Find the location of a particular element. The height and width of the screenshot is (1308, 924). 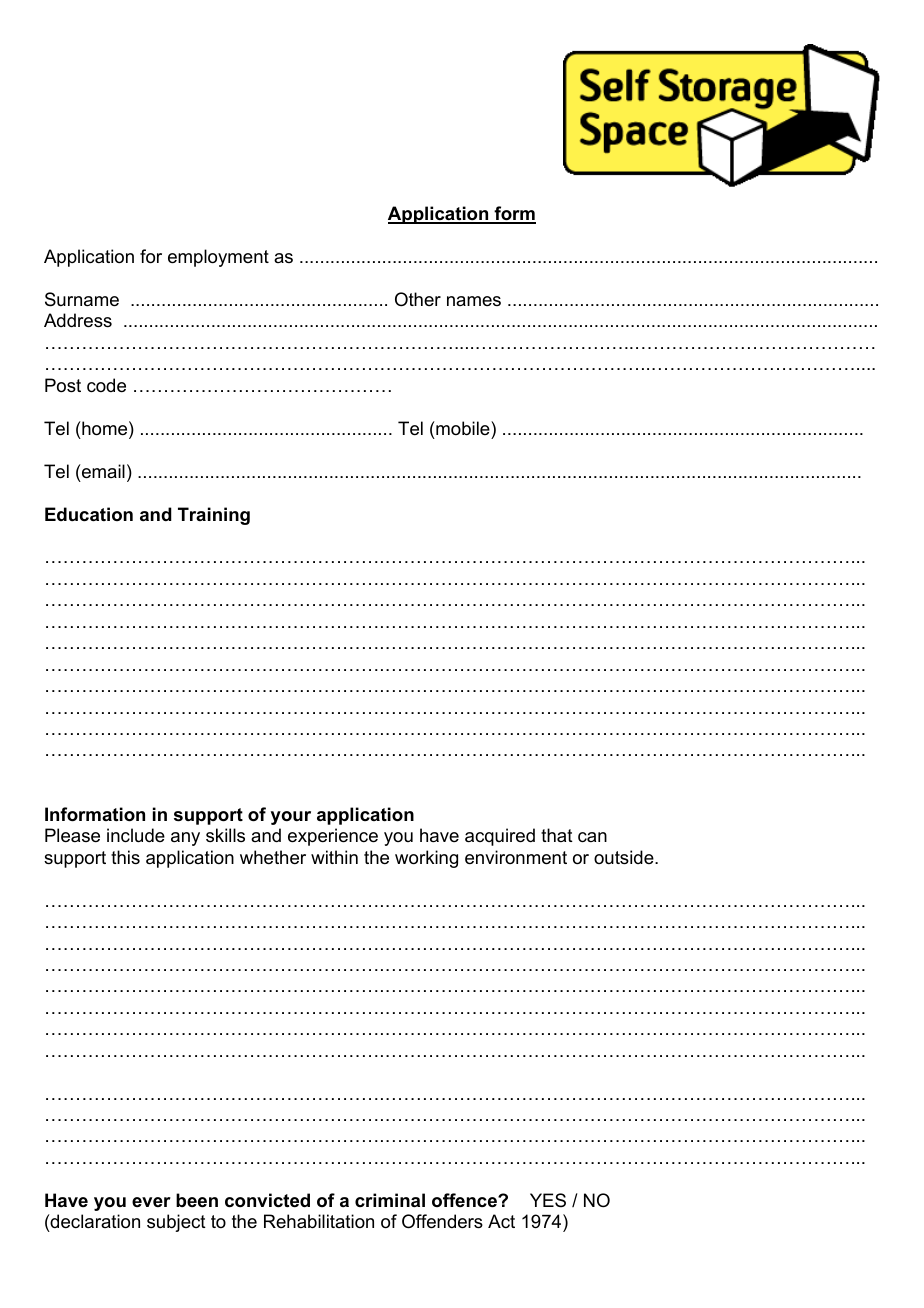

Surname is located at coordinates (82, 299).
